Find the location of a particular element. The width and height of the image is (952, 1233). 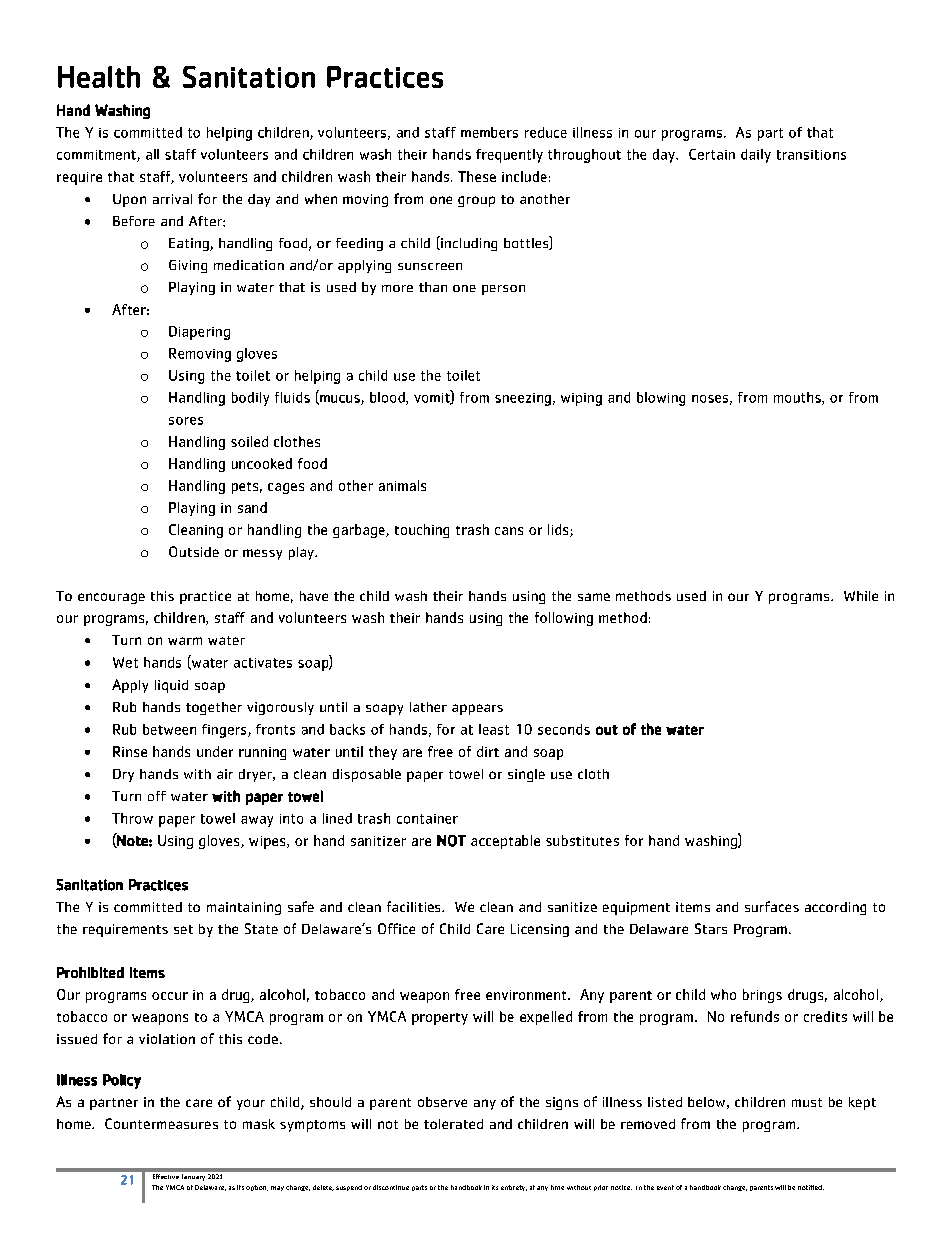

set is located at coordinates (183, 929).
